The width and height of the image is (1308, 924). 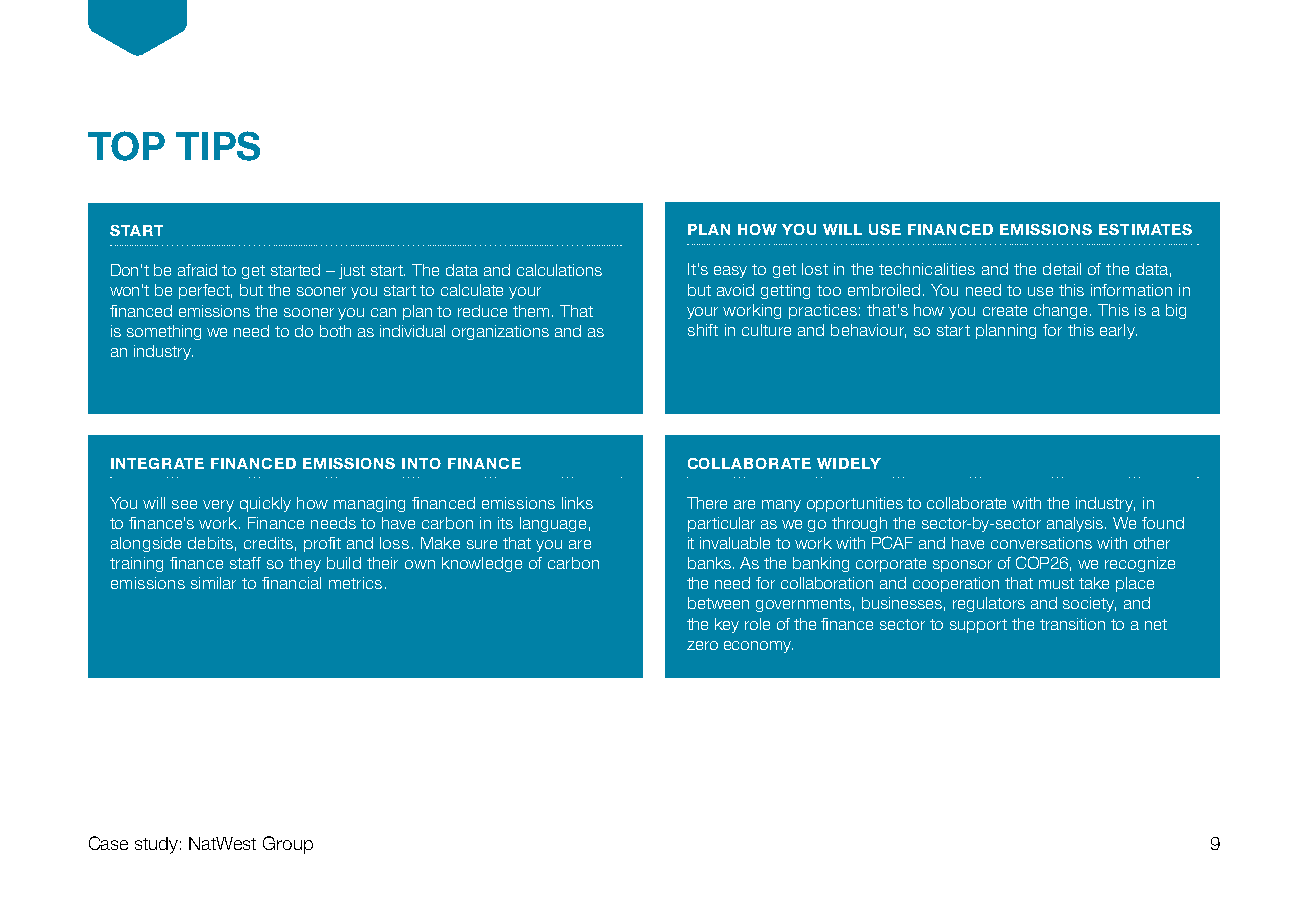 I want to click on very, so click(x=218, y=506).
